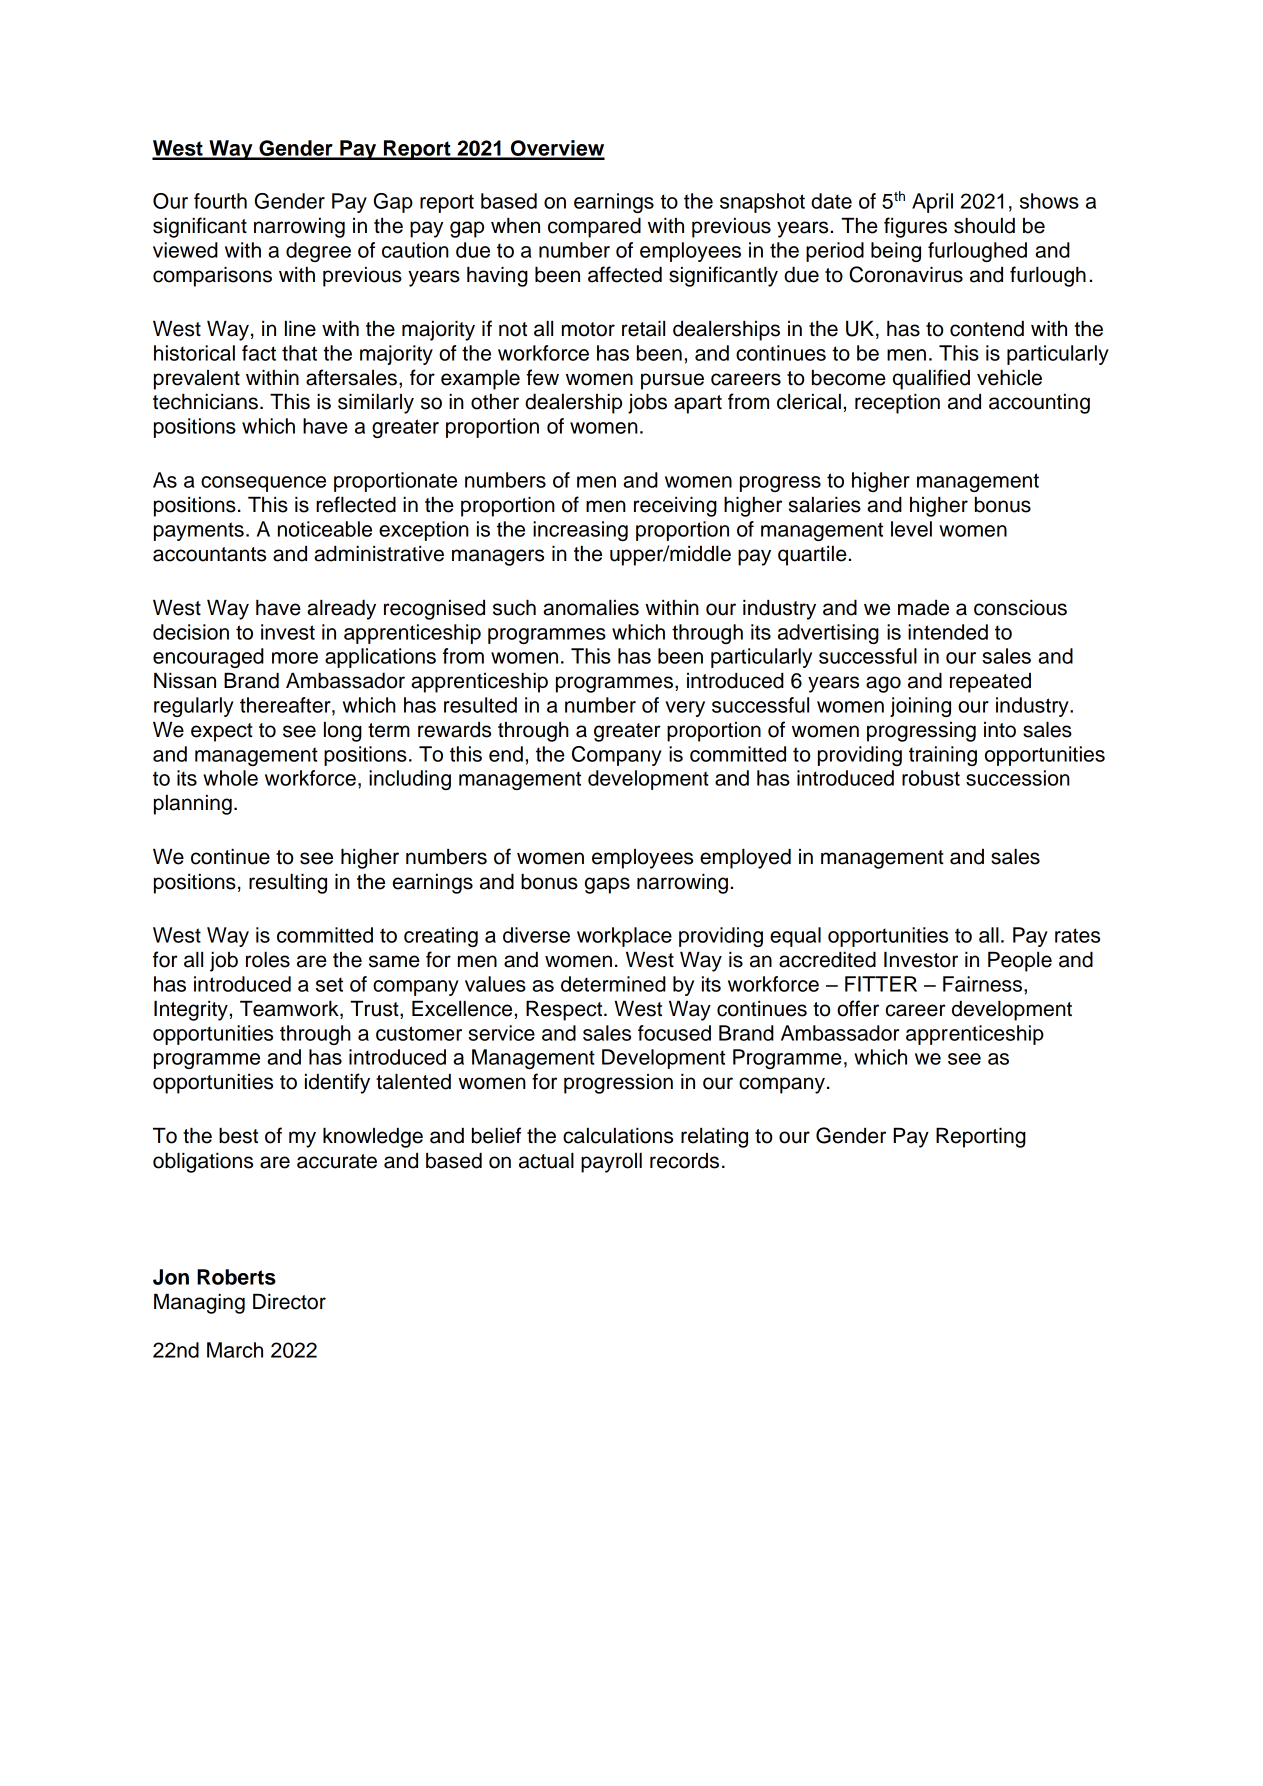 Image resolution: width=1263 pixels, height=1786 pixels. What do you see at coordinates (684, 1161) in the screenshot?
I see `records` at bounding box center [684, 1161].
